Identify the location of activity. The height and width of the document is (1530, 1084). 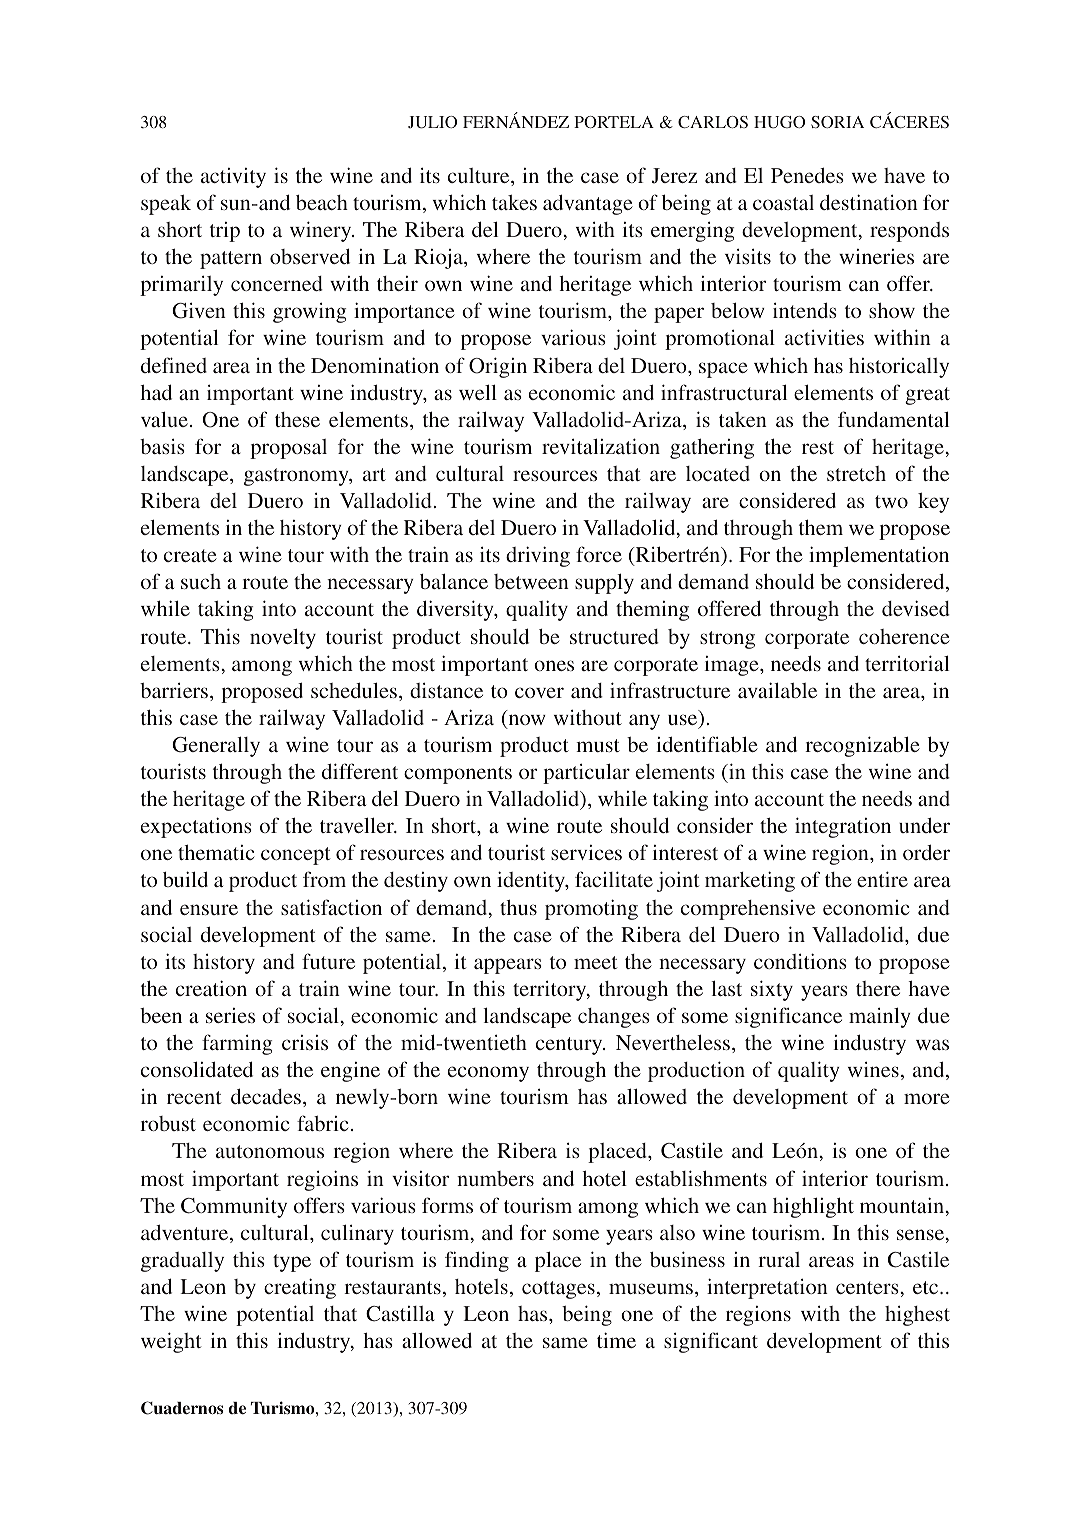
(233, 178).
